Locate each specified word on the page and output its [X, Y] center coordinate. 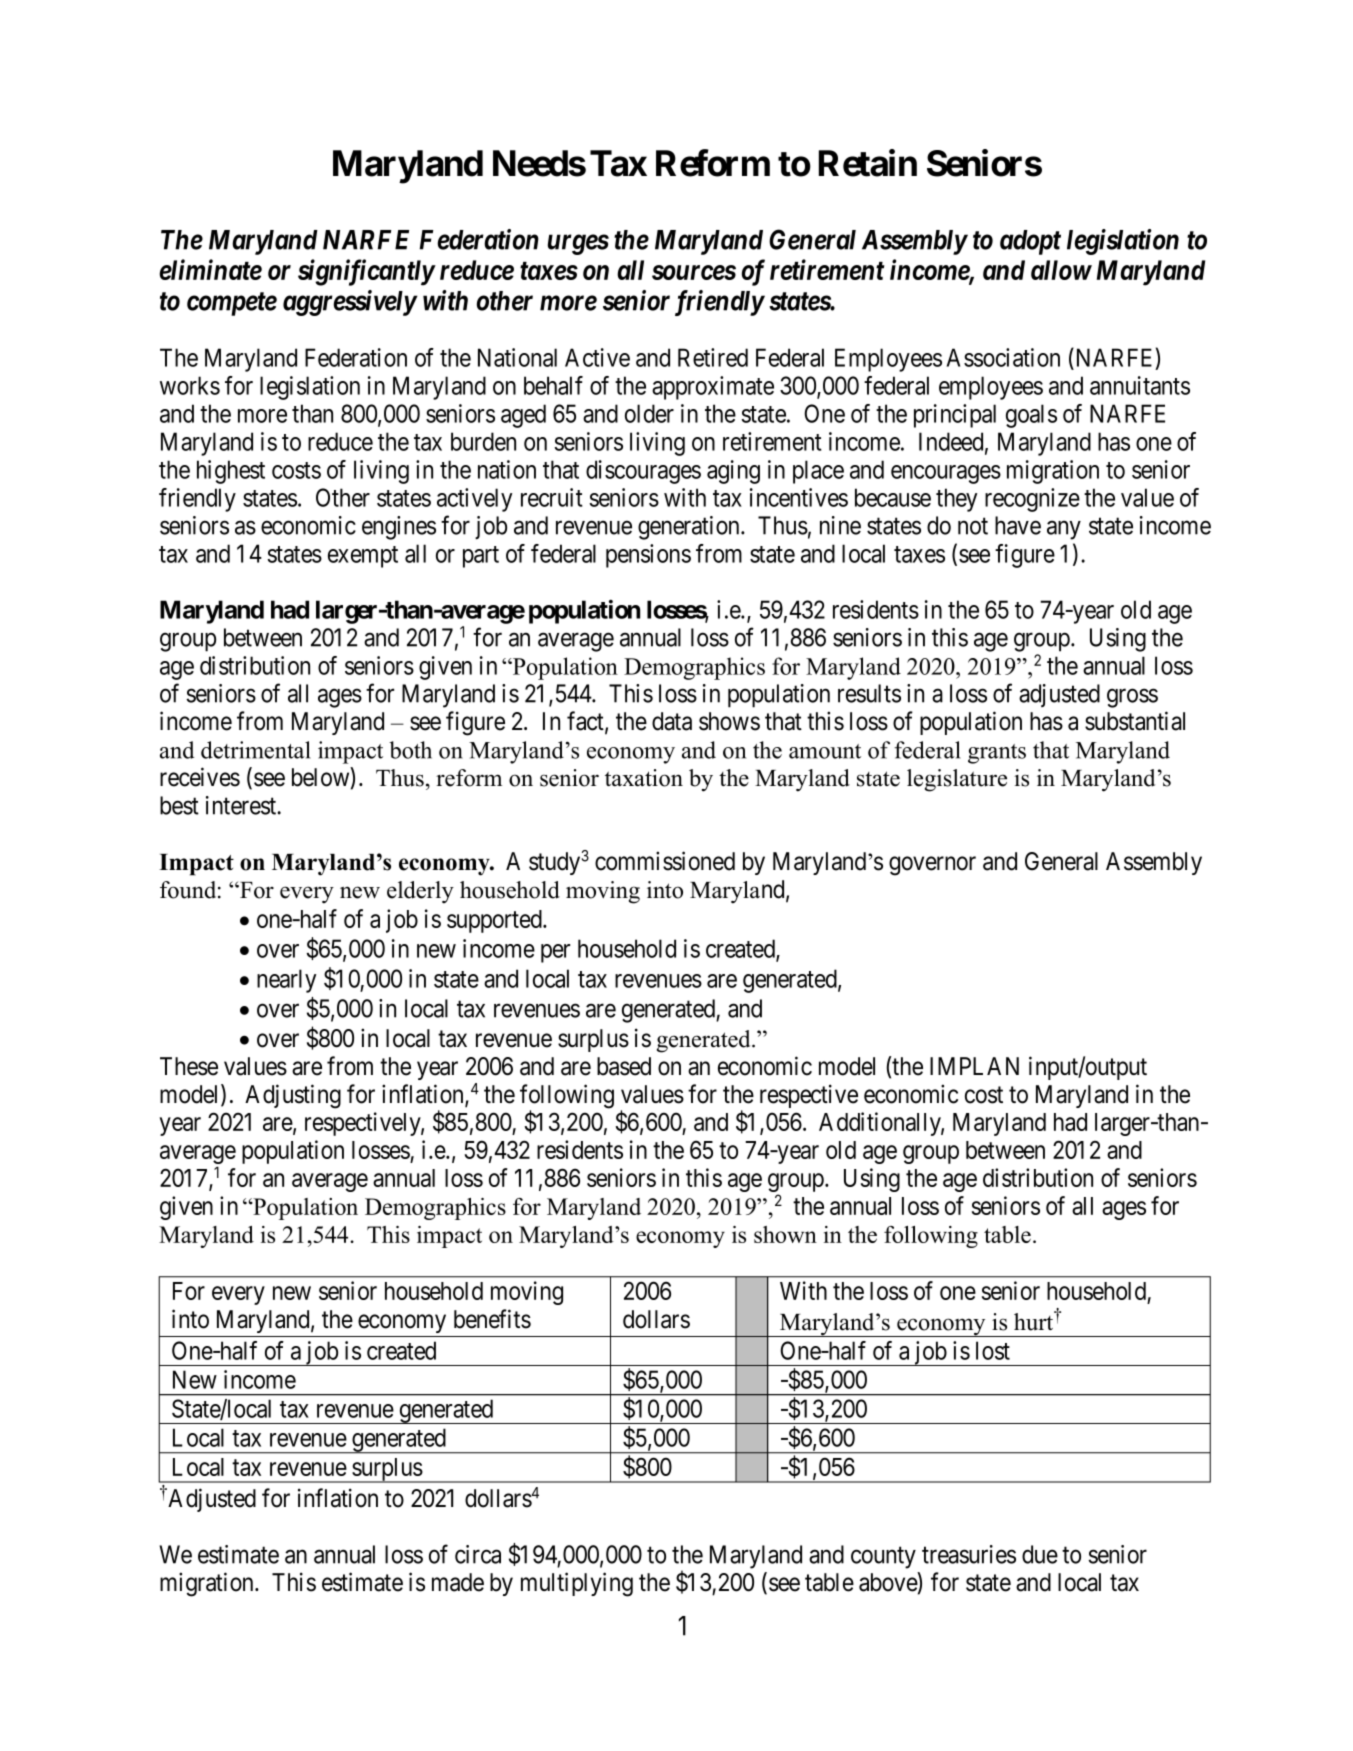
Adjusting [293, 1096]
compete [232, 304]
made [458, 1582]
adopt [1030, 242]
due [1040, 1554]
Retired [713, 357]
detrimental [256, 750]
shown [785, 1234]
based [624, 1066]
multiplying [577, 1584]
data [672, 721]
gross [1132, 698]
